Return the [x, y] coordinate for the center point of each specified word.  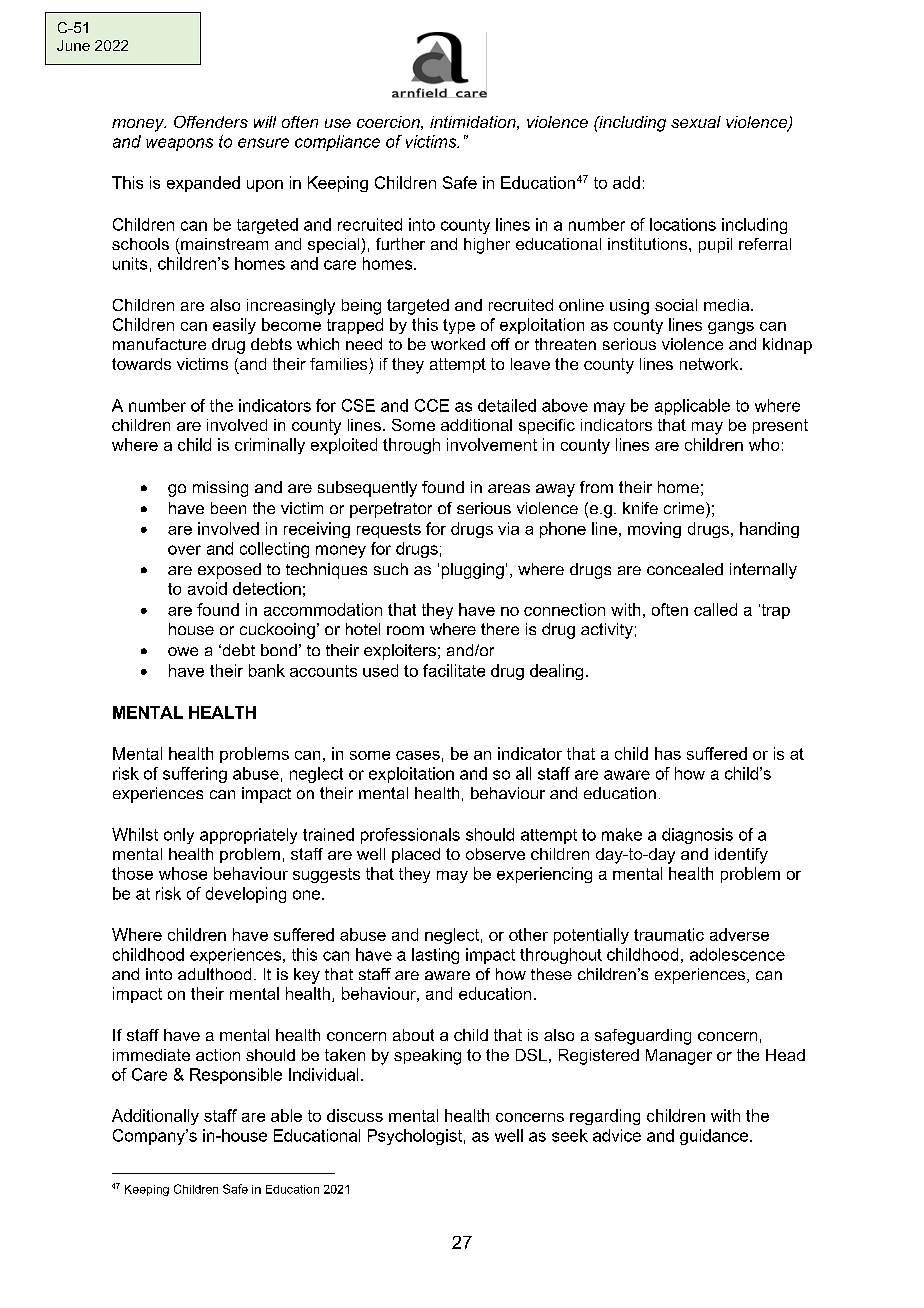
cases [418, 755]
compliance [337, 143]
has [668, 753]
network [710, 364]
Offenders [211, 122]
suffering [195, 775]
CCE [432, 405]
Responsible [236, 1076]
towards [141, 364]
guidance [715, 1137]
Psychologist [415, 1137]
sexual [696, 122]
